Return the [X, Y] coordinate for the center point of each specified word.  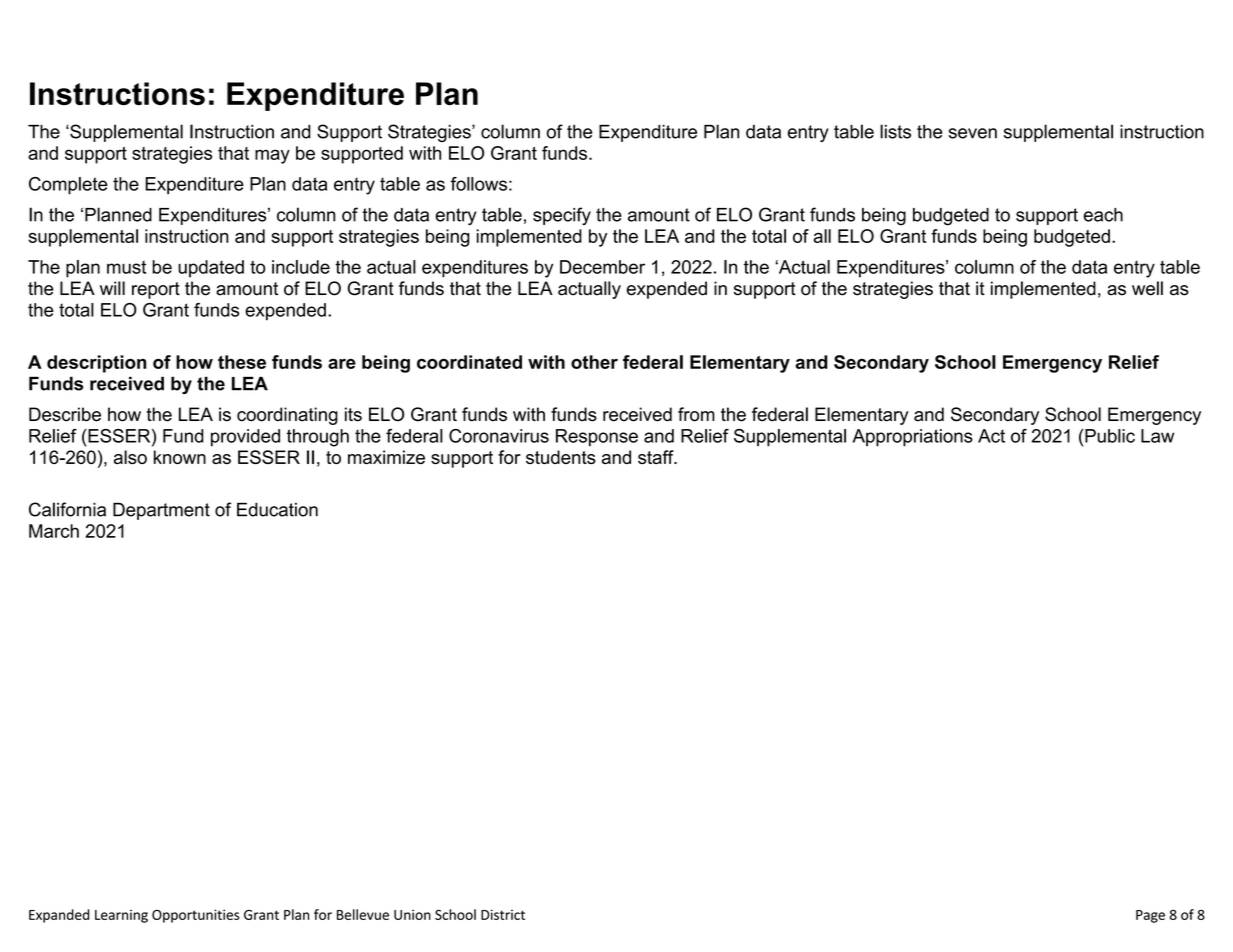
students [561, 457]
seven [973, 133]
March [54, 531]
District [503, 914]
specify [562, 216]
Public [1110, 436]
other [594, 362]
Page [1150, 916]
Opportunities [196, 916]
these [242, 362]
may [272, 156]
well [1147, 288]
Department [161, 511]
